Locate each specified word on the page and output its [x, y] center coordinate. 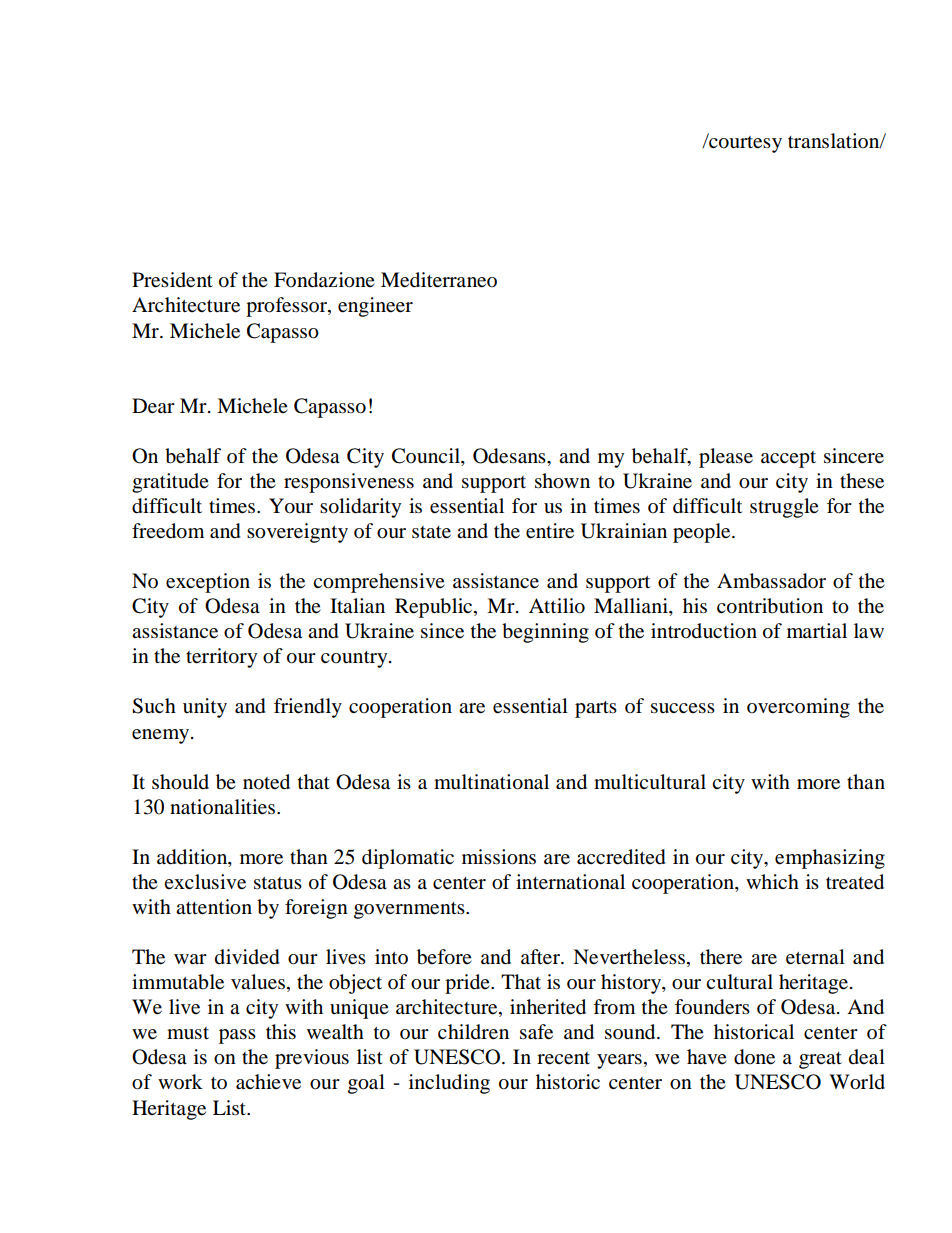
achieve [268, 1082]
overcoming [798, 708]
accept [788, 459]
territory [221, 658]
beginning [545, 633]
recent [563, 1058]
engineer [375, 307]
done [754, 1057]
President [172, 280]
